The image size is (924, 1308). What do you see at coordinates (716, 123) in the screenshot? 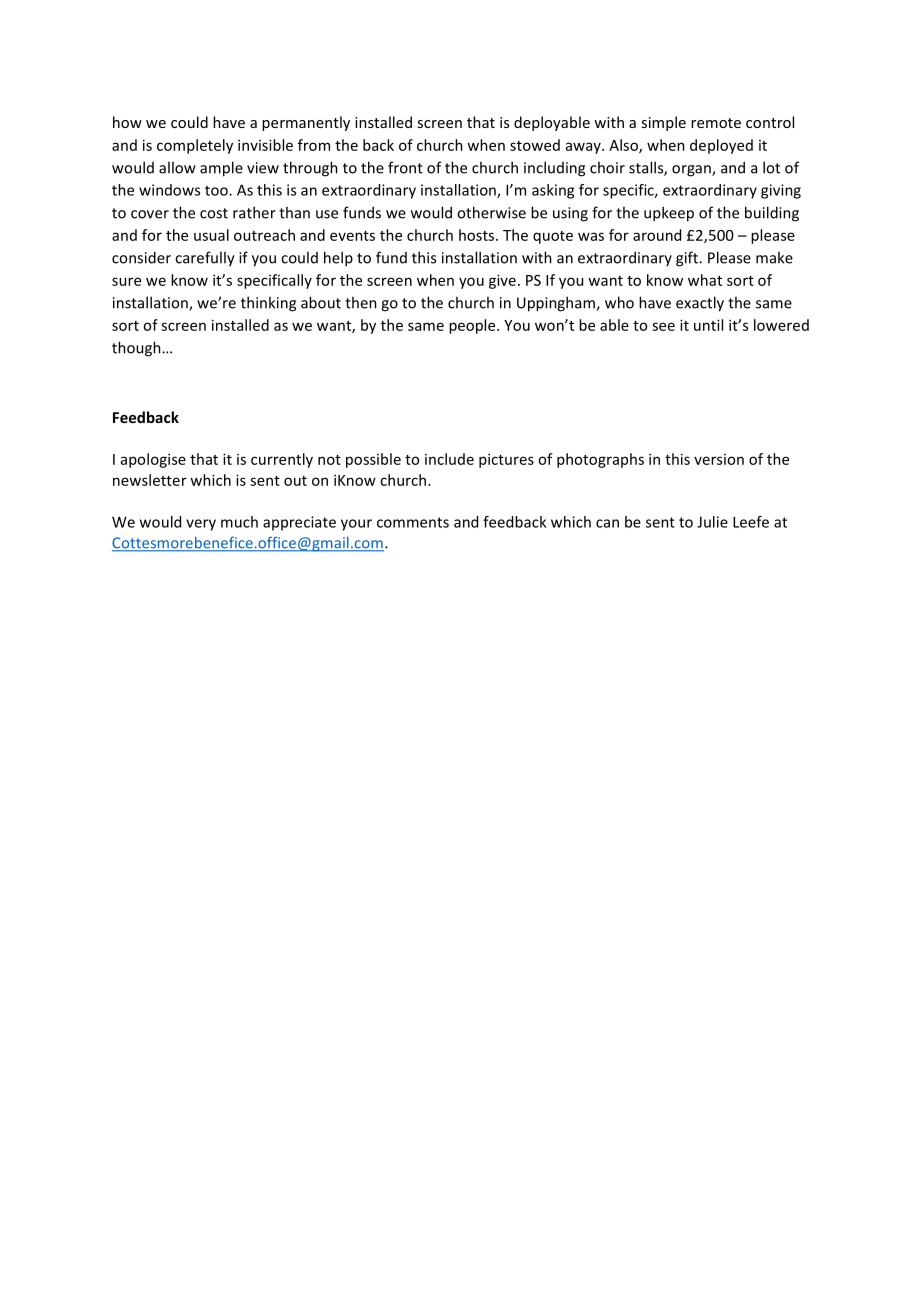
I see `remote` at bounding box center [716, 123].
